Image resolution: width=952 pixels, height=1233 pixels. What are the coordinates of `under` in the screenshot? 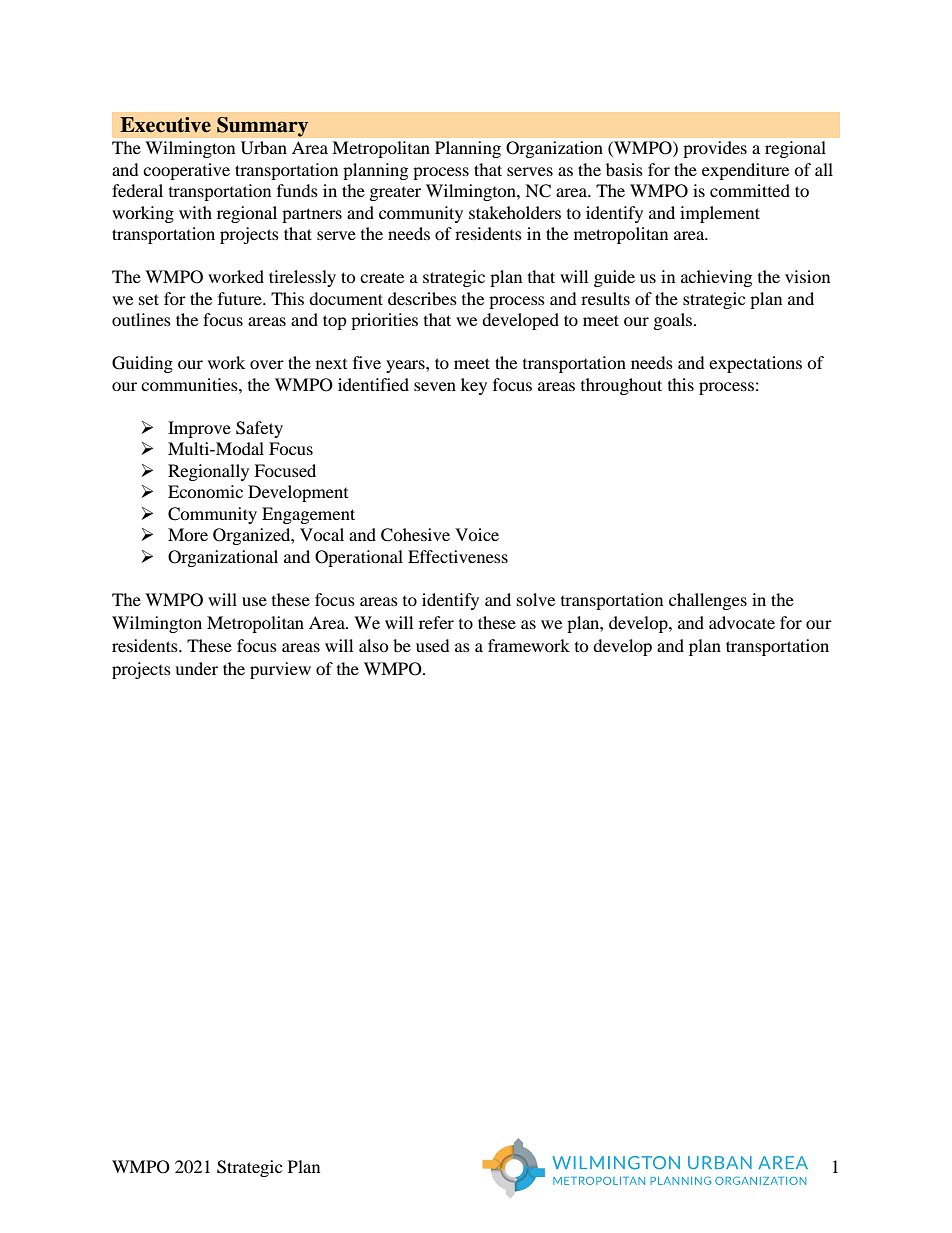 It's located at (196, 668).
